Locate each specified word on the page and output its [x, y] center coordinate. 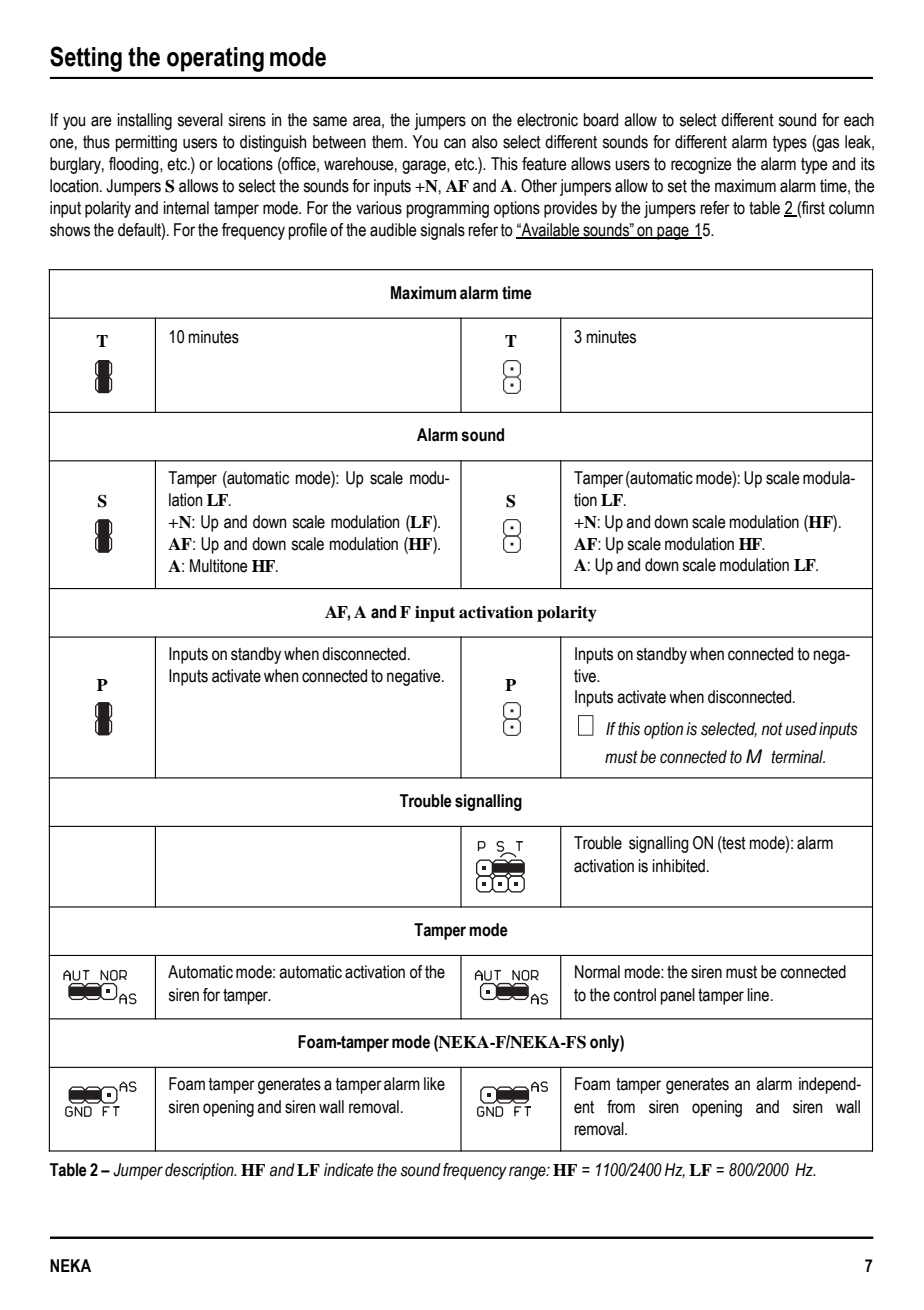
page [673, 233]
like [434, 1084]
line [759, 995]
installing [145, 121]
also [485, 142]
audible [393, 230]
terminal [798, 757]
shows [70, 230]
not [772, 729]
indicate [348, 1170]
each [859, 120]
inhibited [679, 866]
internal [186, 208]
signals [442, 231]
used [801, 729]
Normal [597, 972]
